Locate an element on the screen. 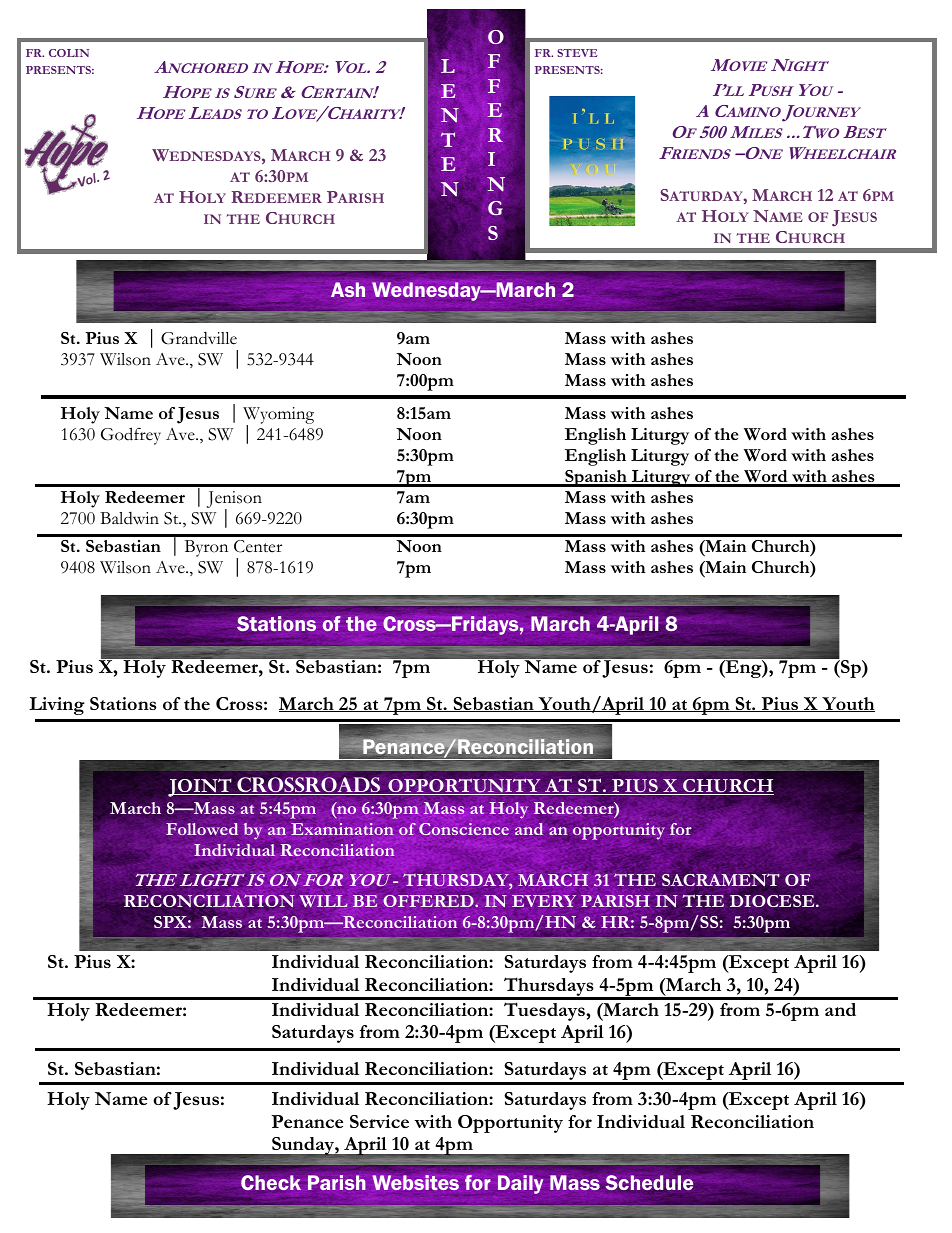 This screenshot has width=952, height=1233. Living is located at coordinates (57, 706).
